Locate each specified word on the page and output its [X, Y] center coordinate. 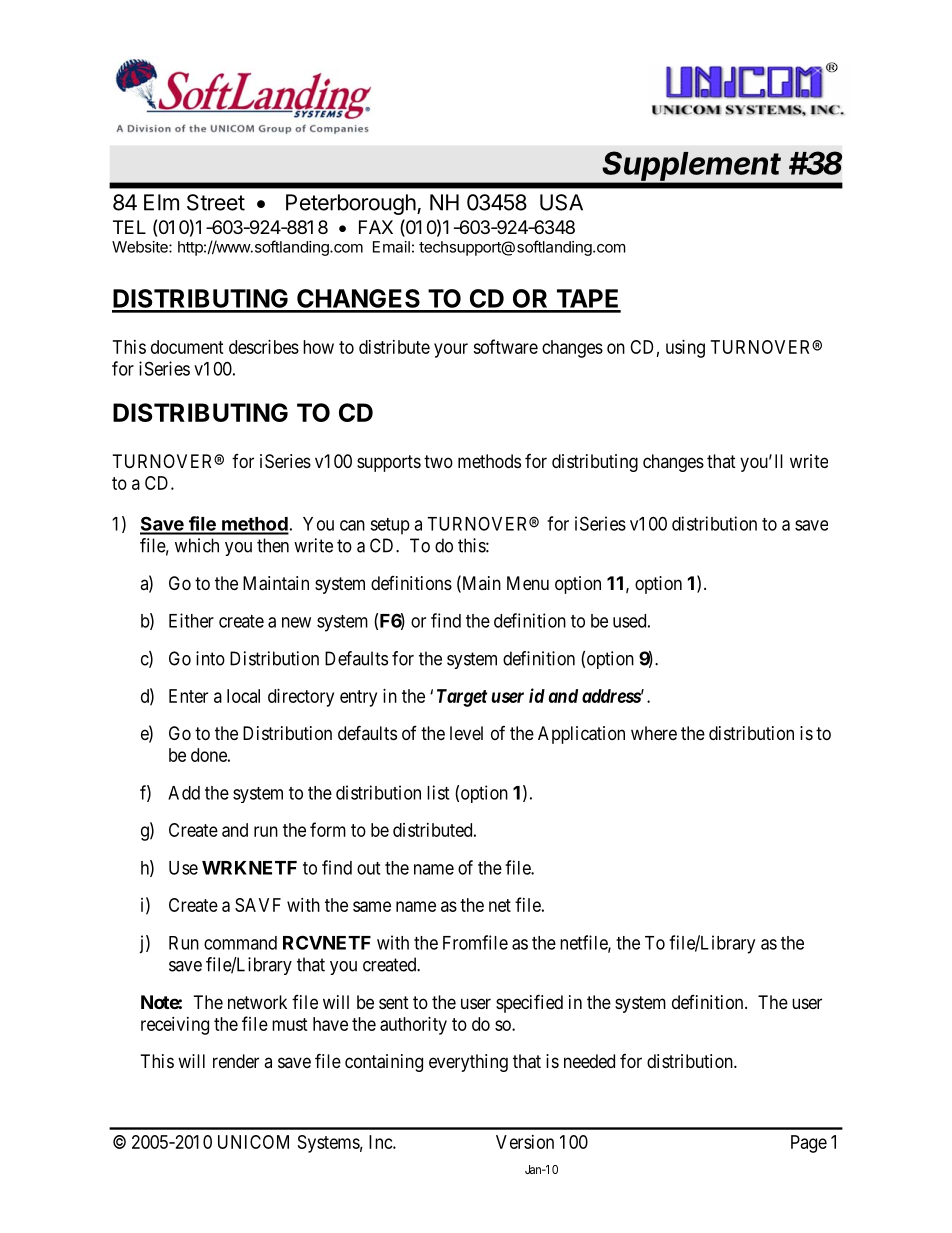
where [654, 733]
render [236, 1061]
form [328, 829]
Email [391, 247]
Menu [528, 583]
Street [216, 202]
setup [390, 526]
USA [561, 202]
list [438, 792]
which [197, 545]
